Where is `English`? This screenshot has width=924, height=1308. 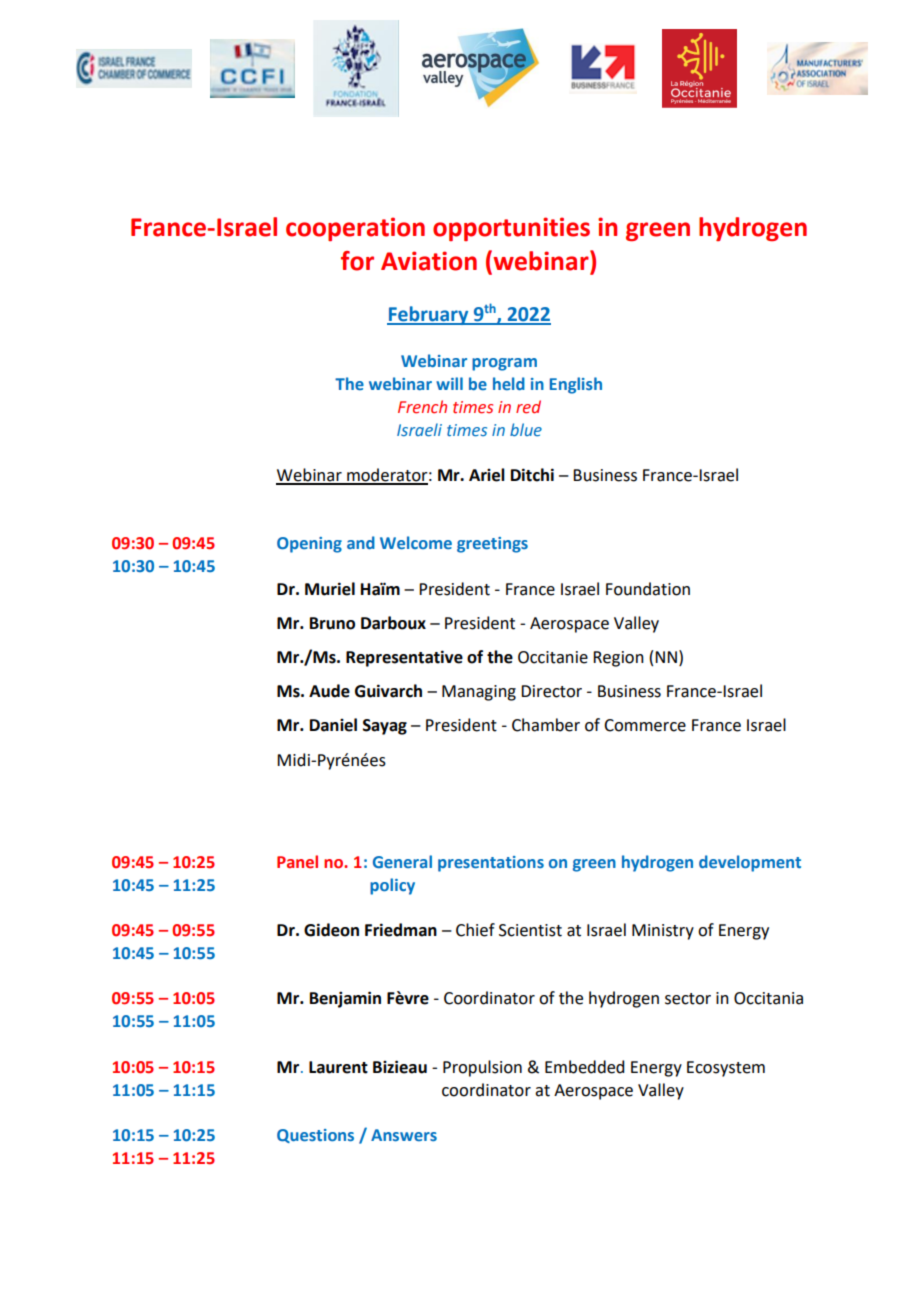 English is located at coordinates (576, 385).
